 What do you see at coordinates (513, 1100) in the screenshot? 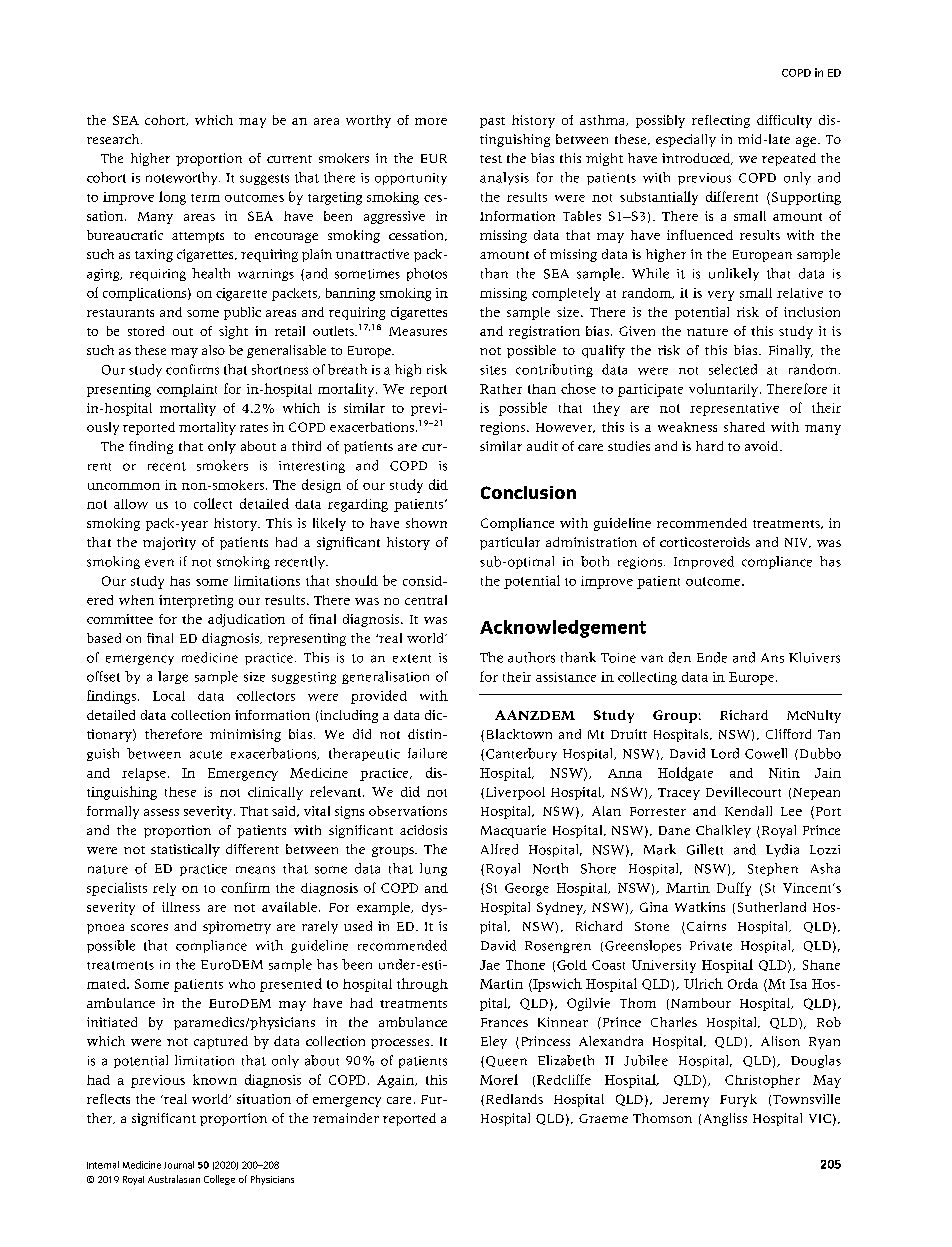
I see `Redlands` at bounding box center [513, 1100].
